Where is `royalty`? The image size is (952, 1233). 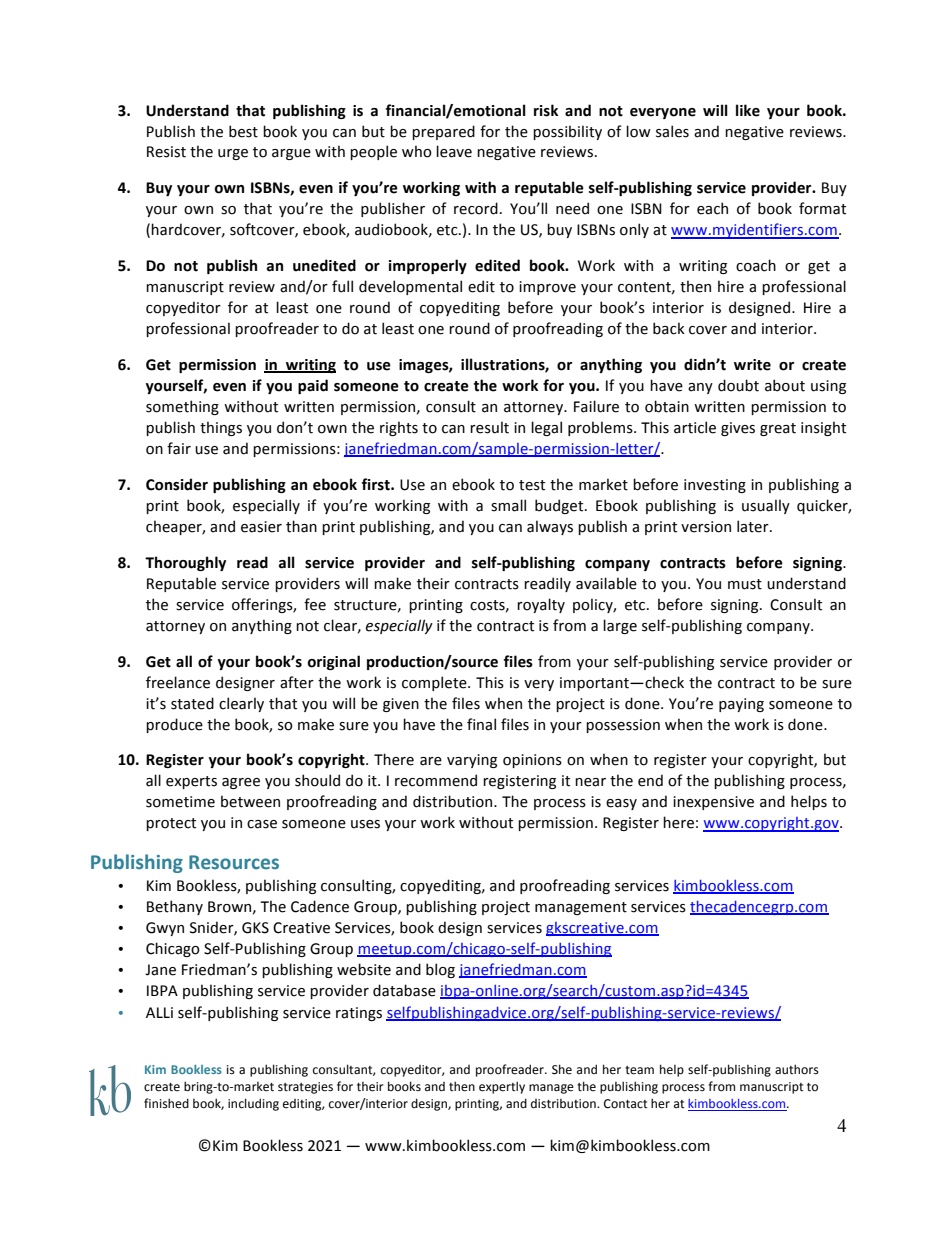 royalty is located at coordinates (541, 605).
